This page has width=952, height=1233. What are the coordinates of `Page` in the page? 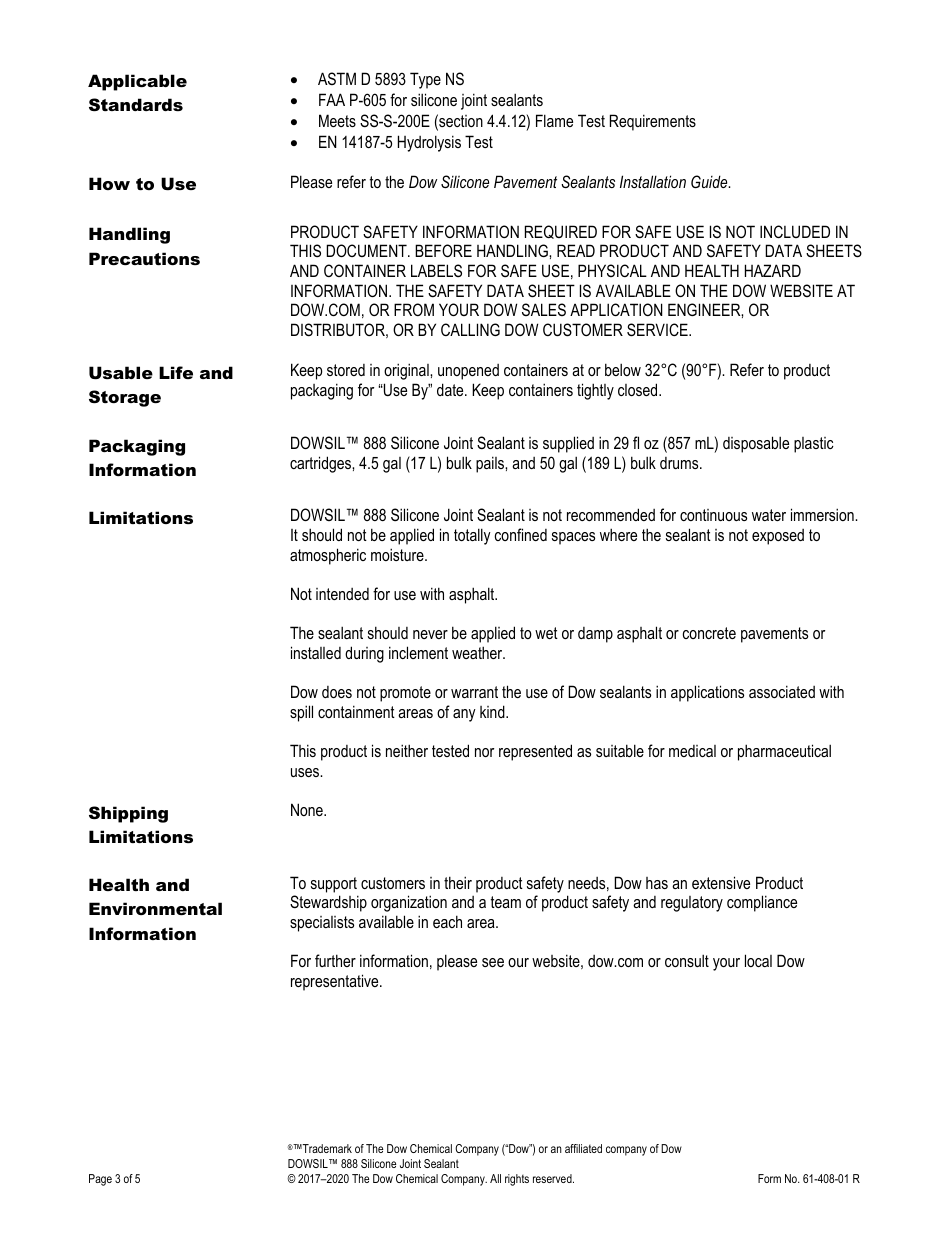 It's located at (100, 1180).
